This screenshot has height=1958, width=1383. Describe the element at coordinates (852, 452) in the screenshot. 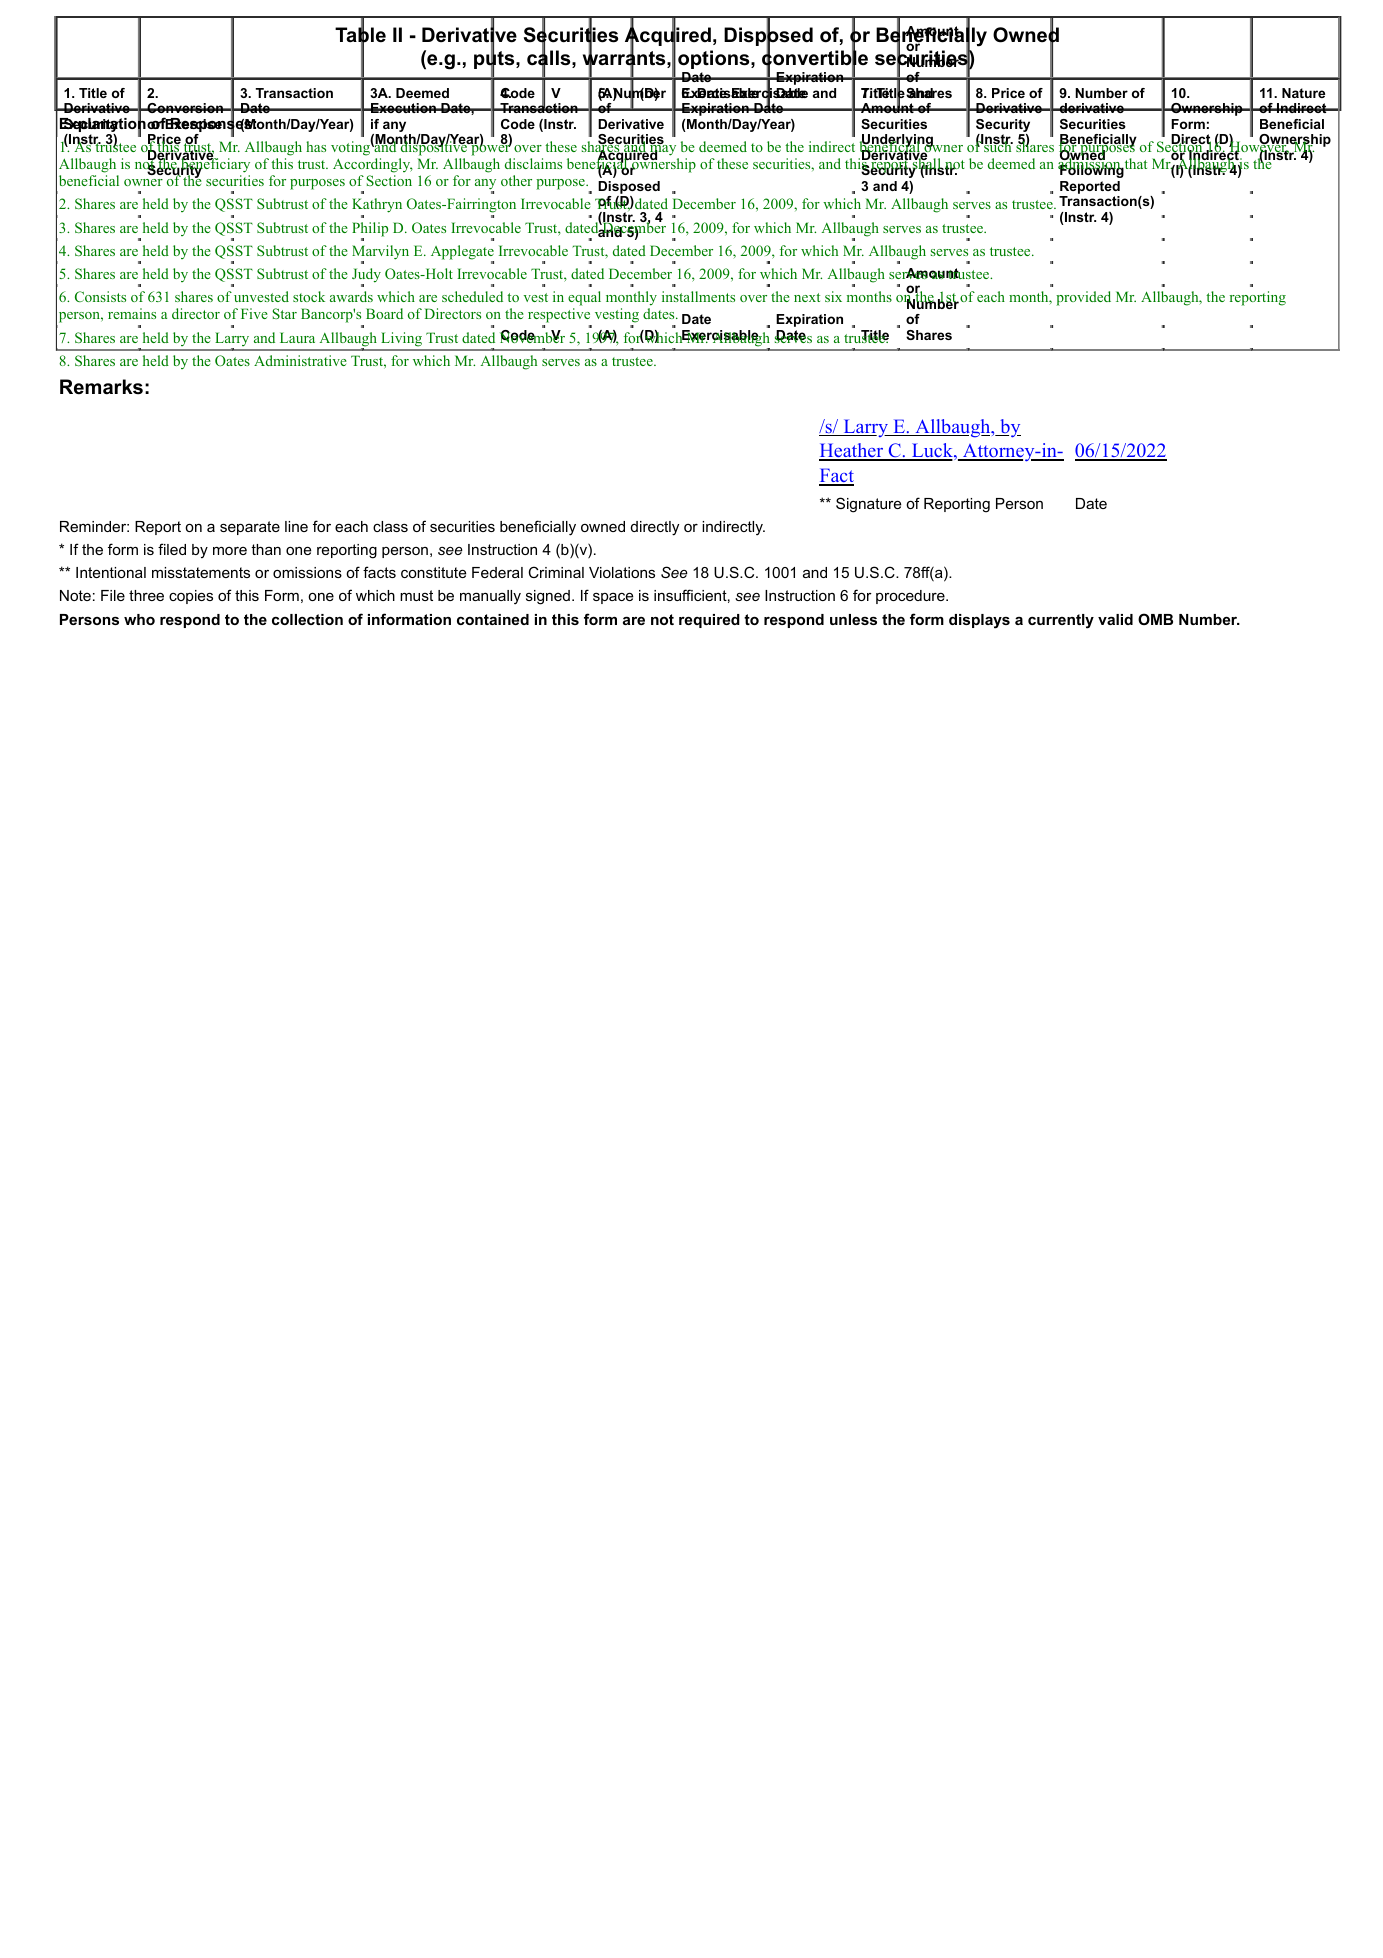

I see `Heather` at that location.
